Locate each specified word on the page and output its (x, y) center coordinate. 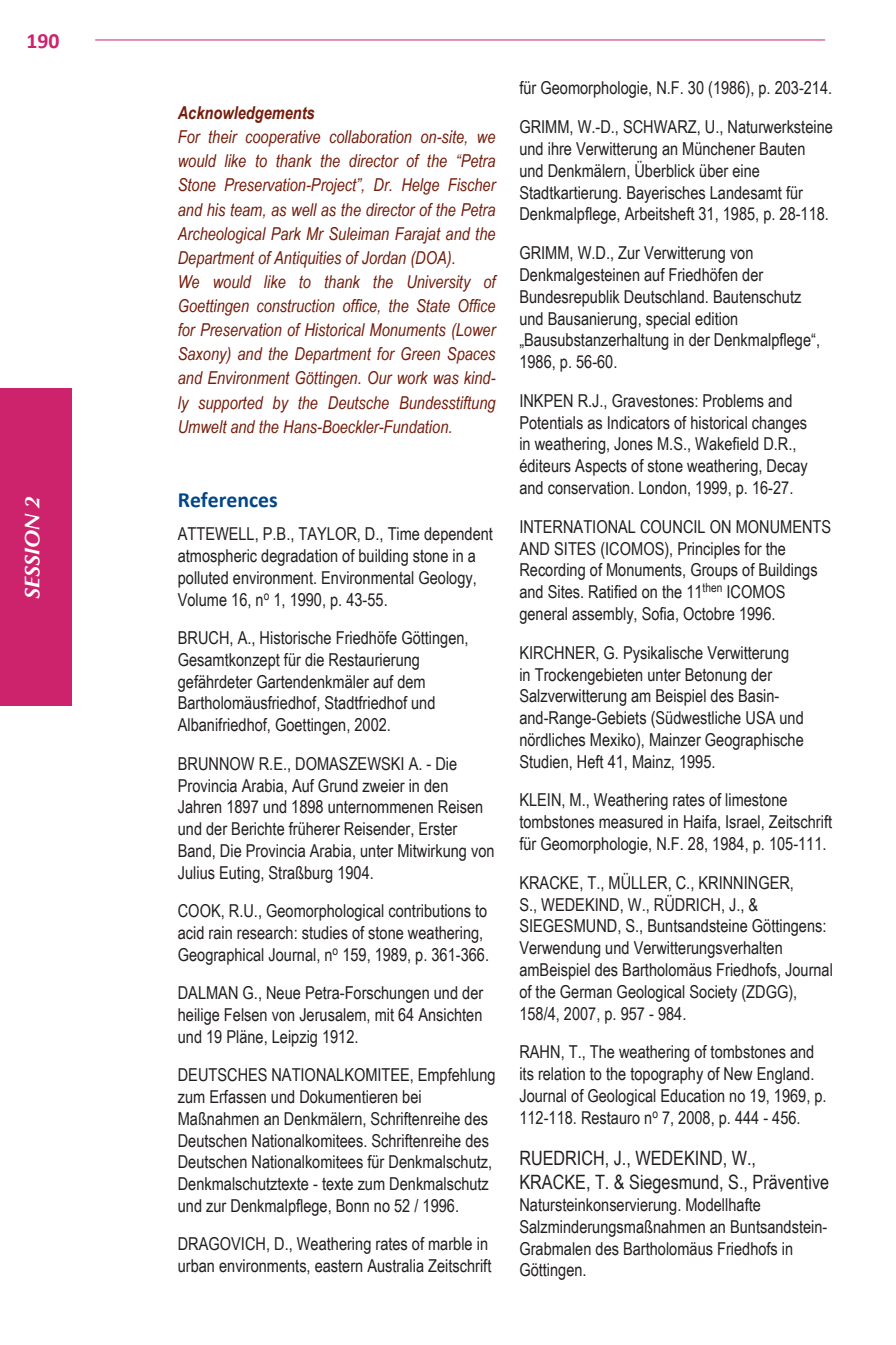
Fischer (472, 185)
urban (196, 1266)
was (446, 379)
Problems (733, 401)
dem (411, 682)
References (228, 500)
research (265, 933)
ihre (559, 149)
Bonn (352, 1206)
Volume (202, 600)
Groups (714, 571)
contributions (430, 911)
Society (713, 993)
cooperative (282, 138)
